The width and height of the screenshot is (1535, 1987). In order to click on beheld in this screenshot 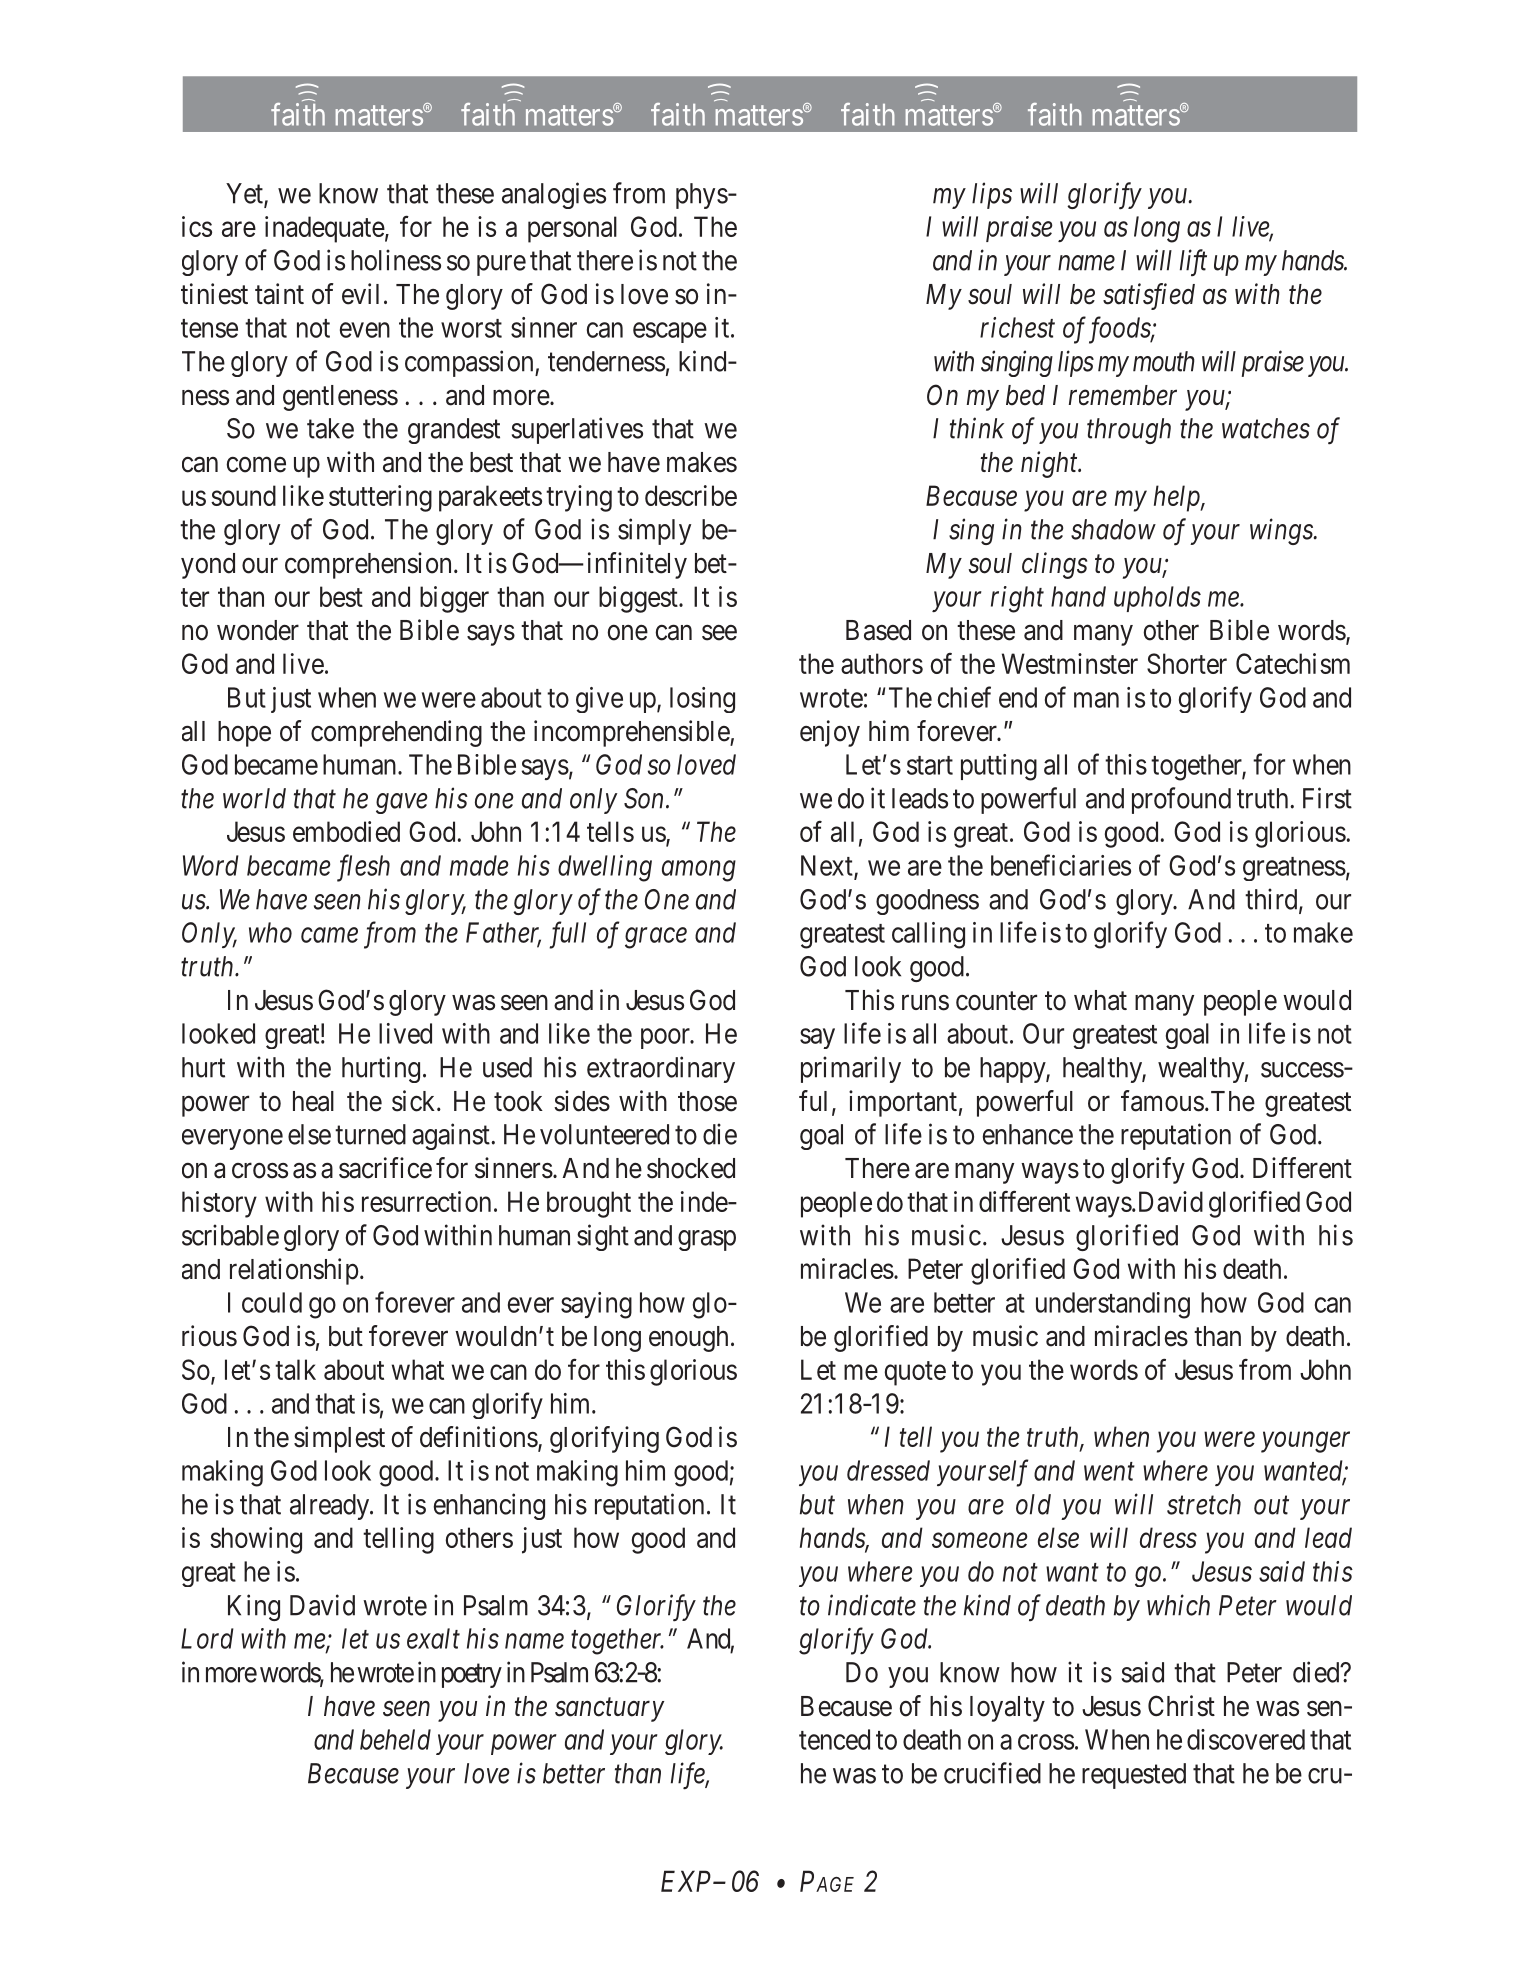, I will do `click(395, 1739)`.
